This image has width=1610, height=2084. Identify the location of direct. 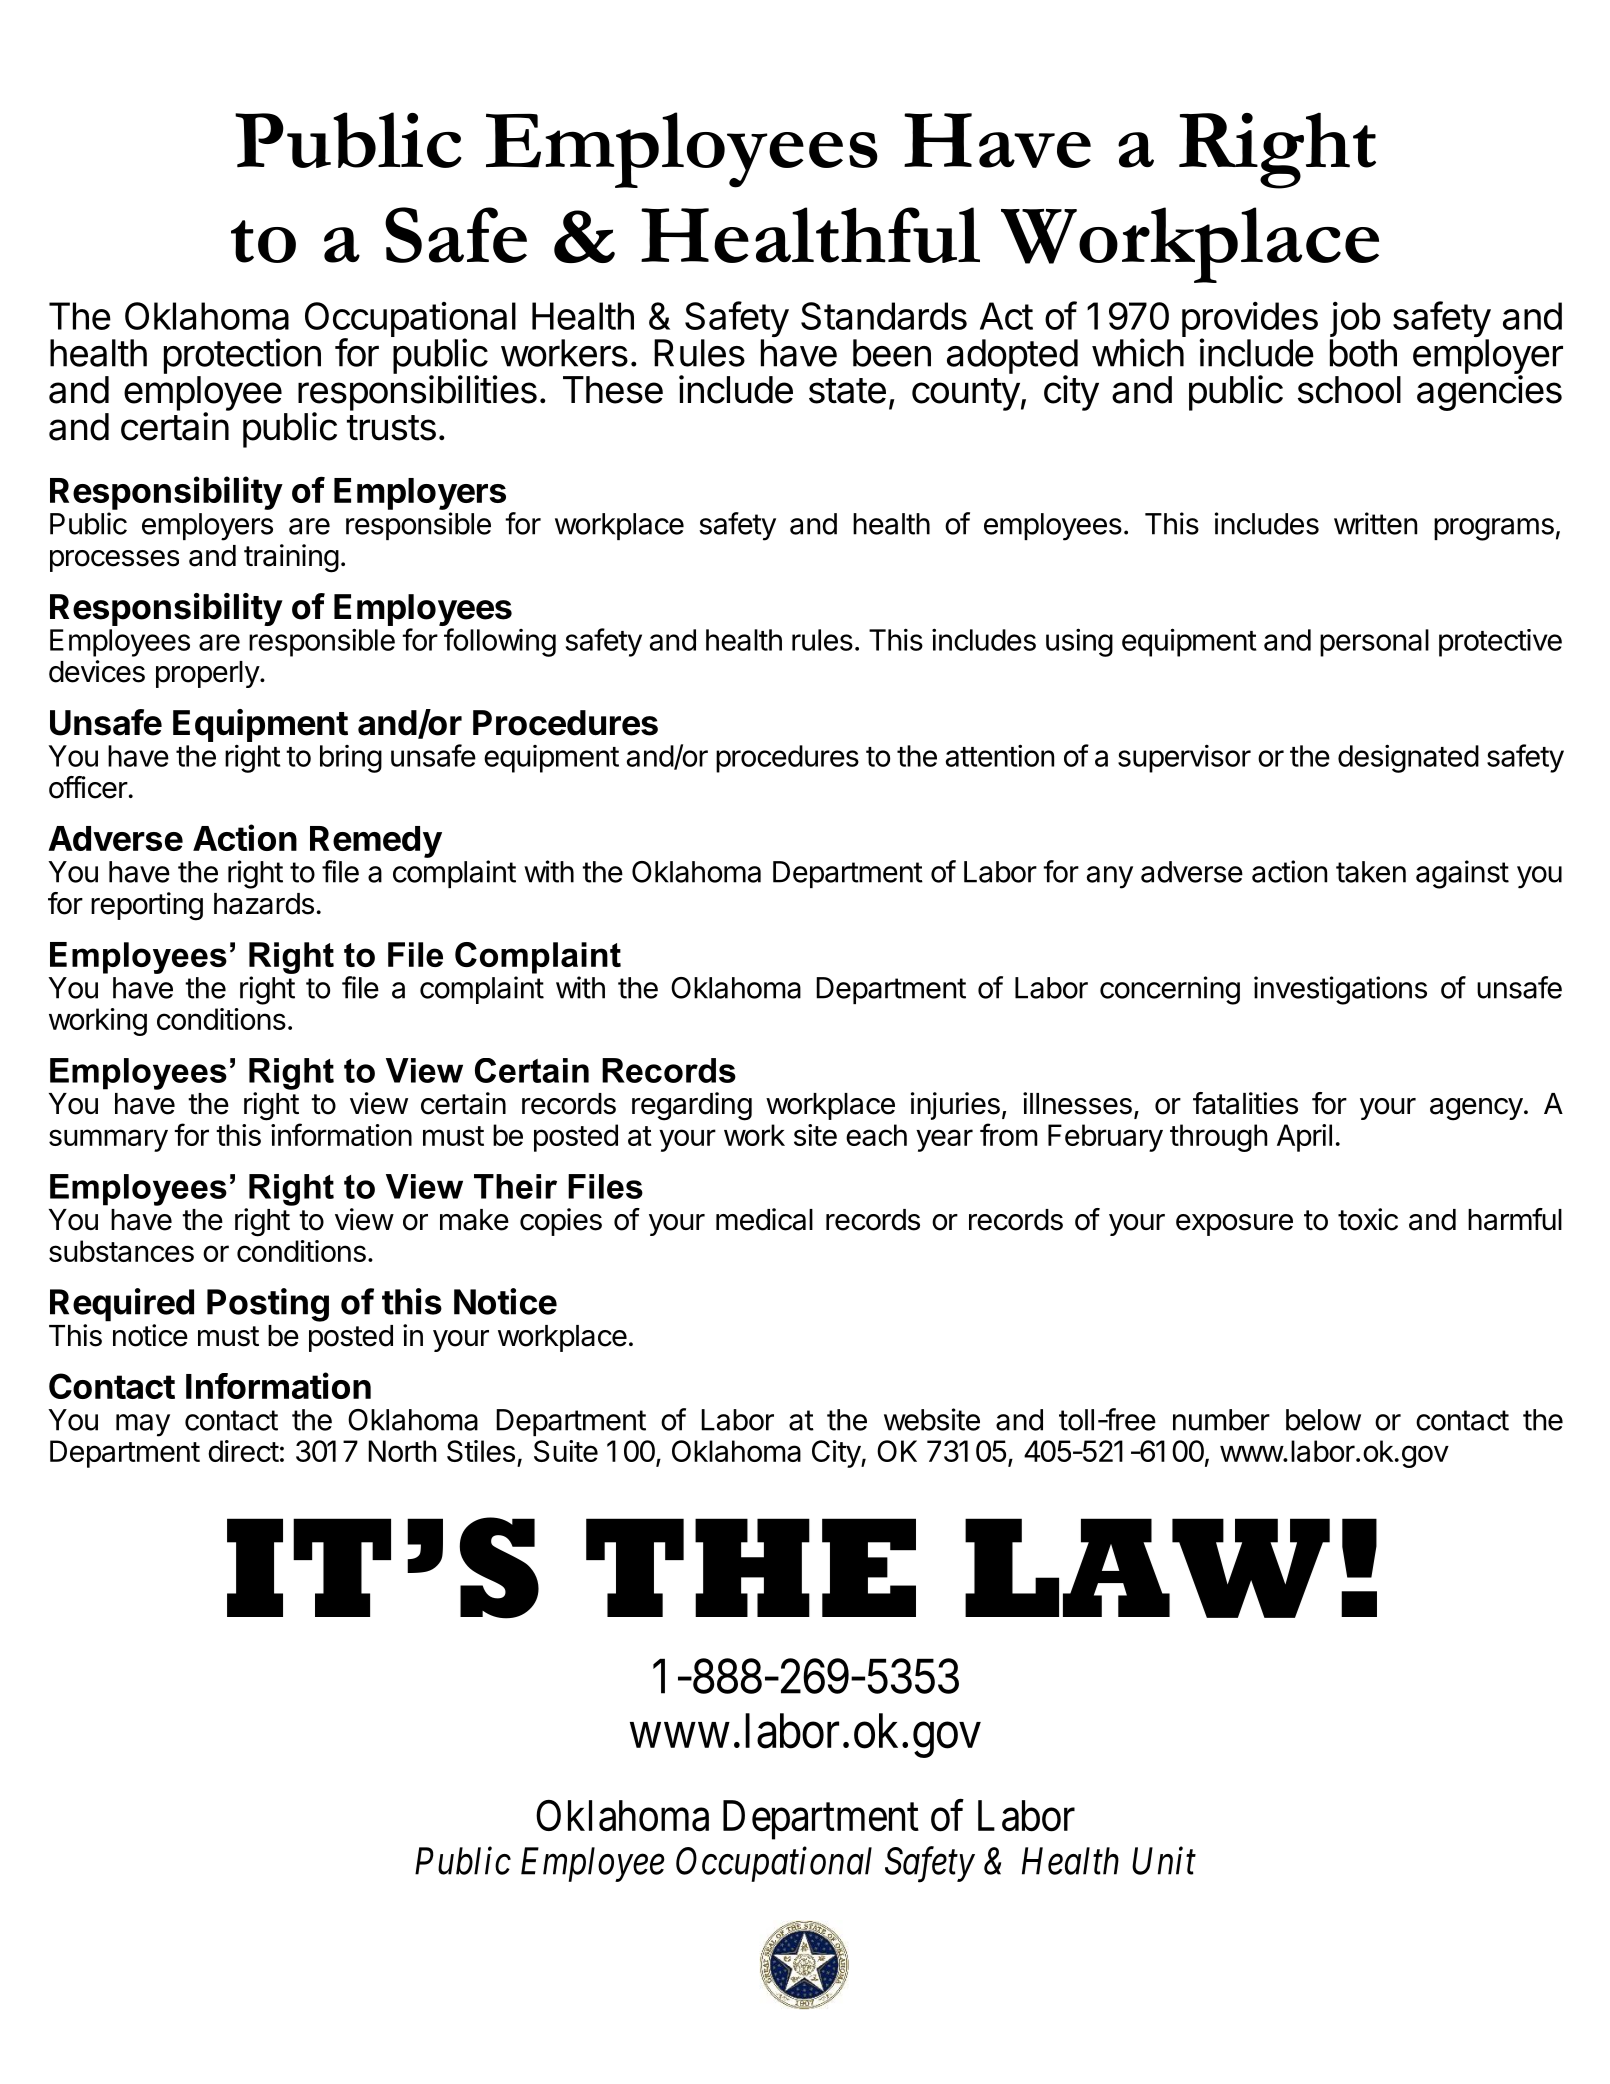
(243, 1451).
